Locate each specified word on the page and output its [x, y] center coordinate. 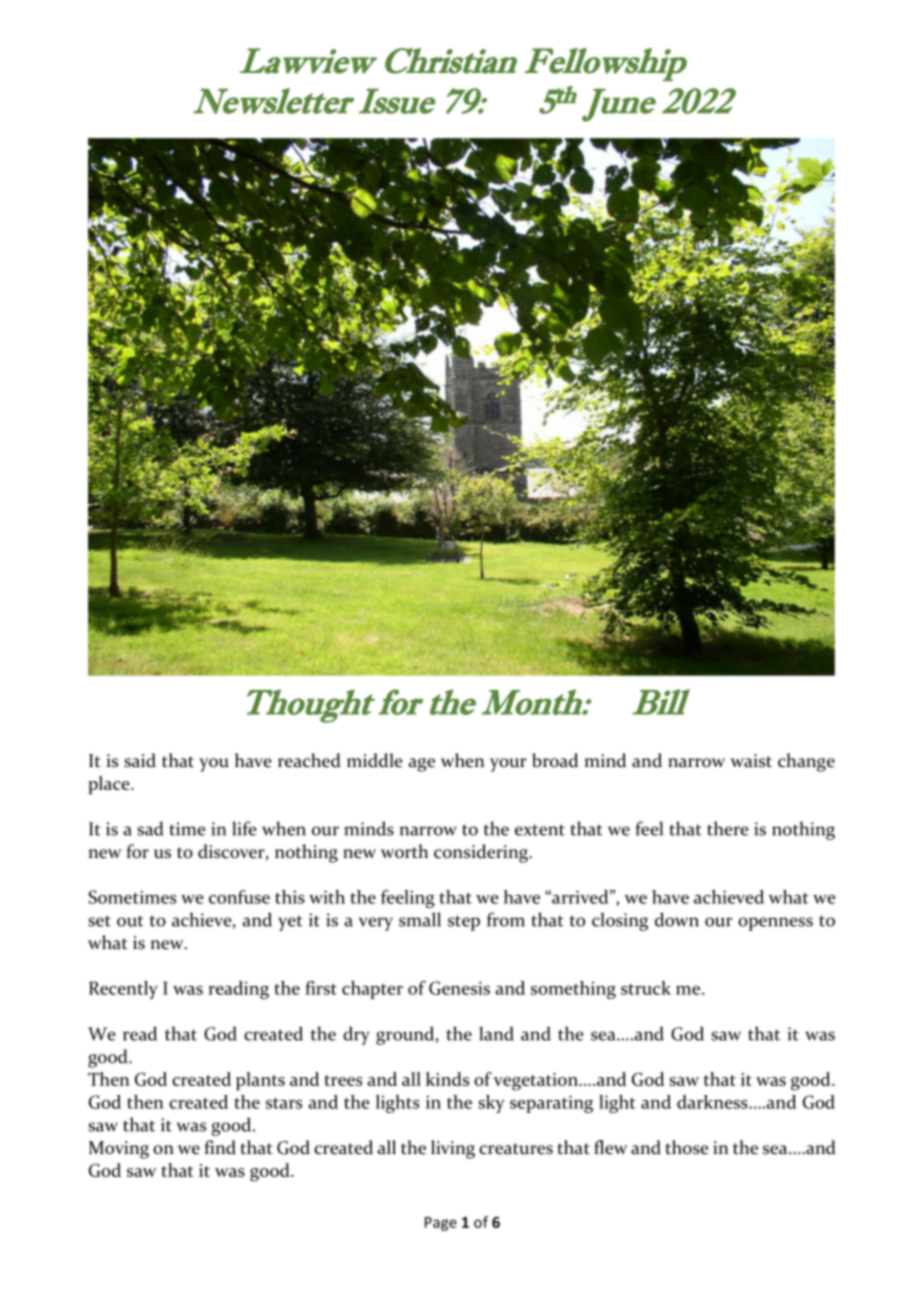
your [508, 765]
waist [751, 761]
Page [441, 1224]
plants [260, 1081]
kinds [447, 1079]
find [220, 1147]
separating [551, 1104]
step [464, 923]
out [130, 921]
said [140, 760]
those [687, 1147]
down [677, 919]
